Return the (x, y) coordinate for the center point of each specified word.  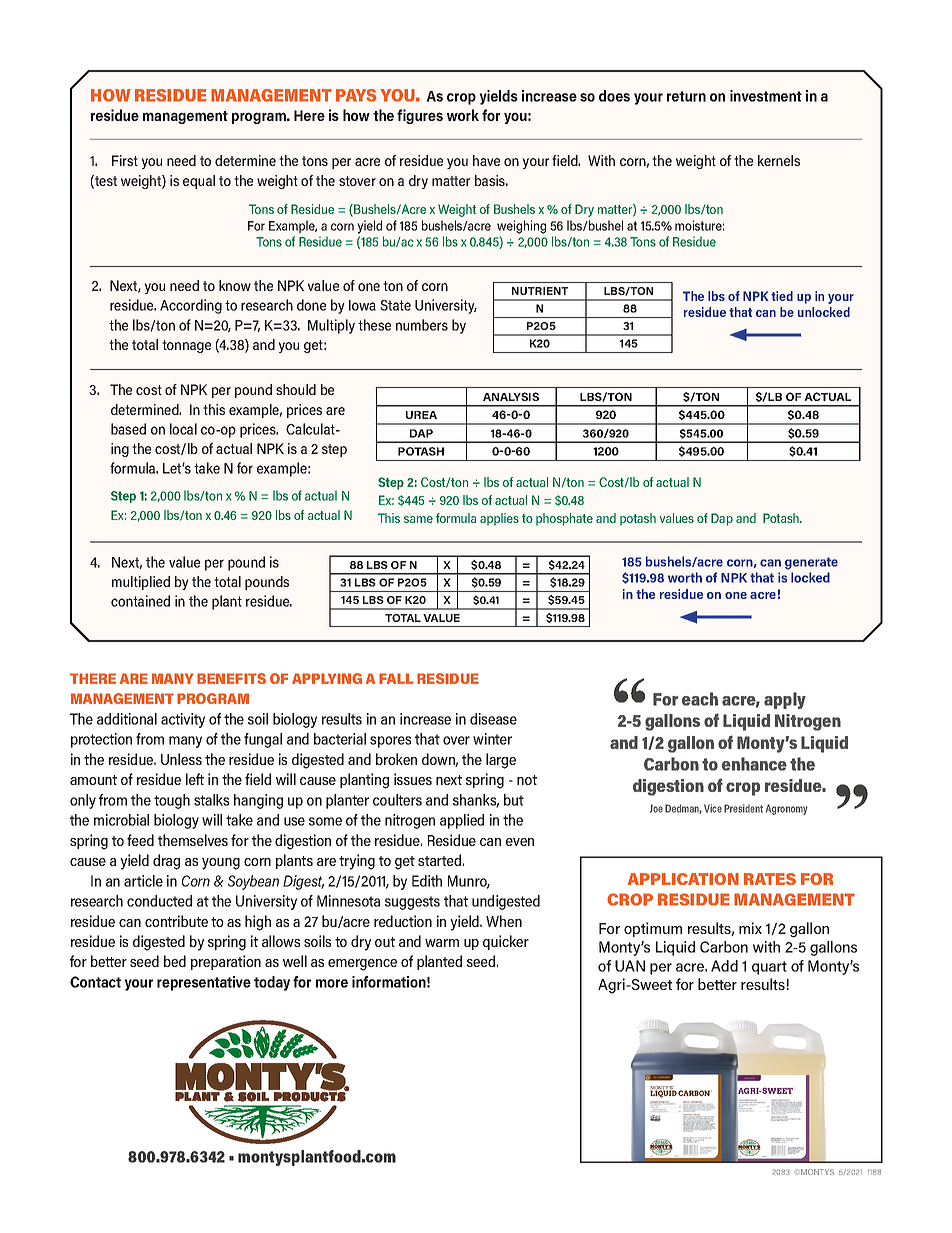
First (125, 160)
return (686, 96)
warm (442, 943)
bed (175, 961)
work (463, 115)
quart (769, 968)
